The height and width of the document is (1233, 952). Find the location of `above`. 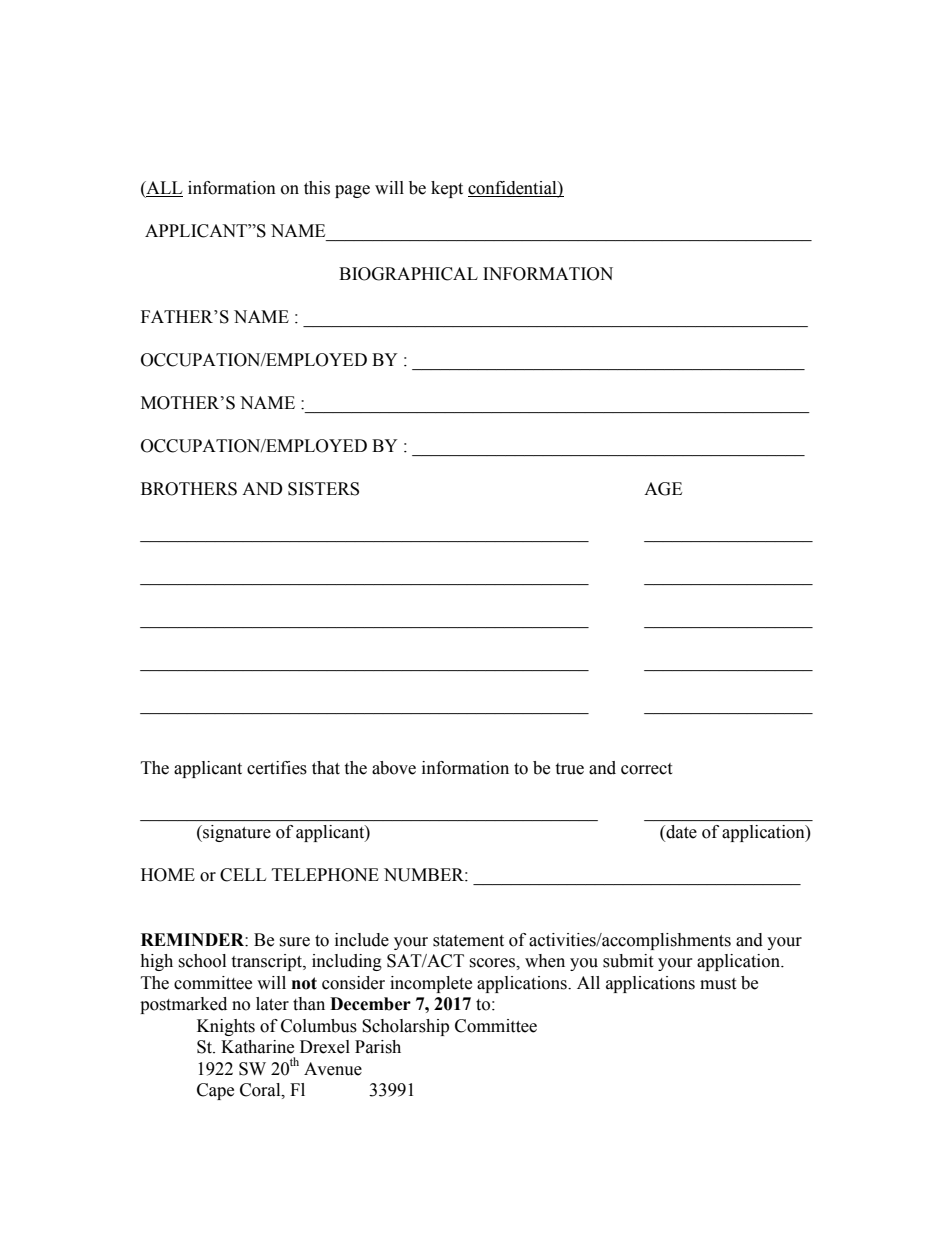

above is located at coordinates (394, 768).
